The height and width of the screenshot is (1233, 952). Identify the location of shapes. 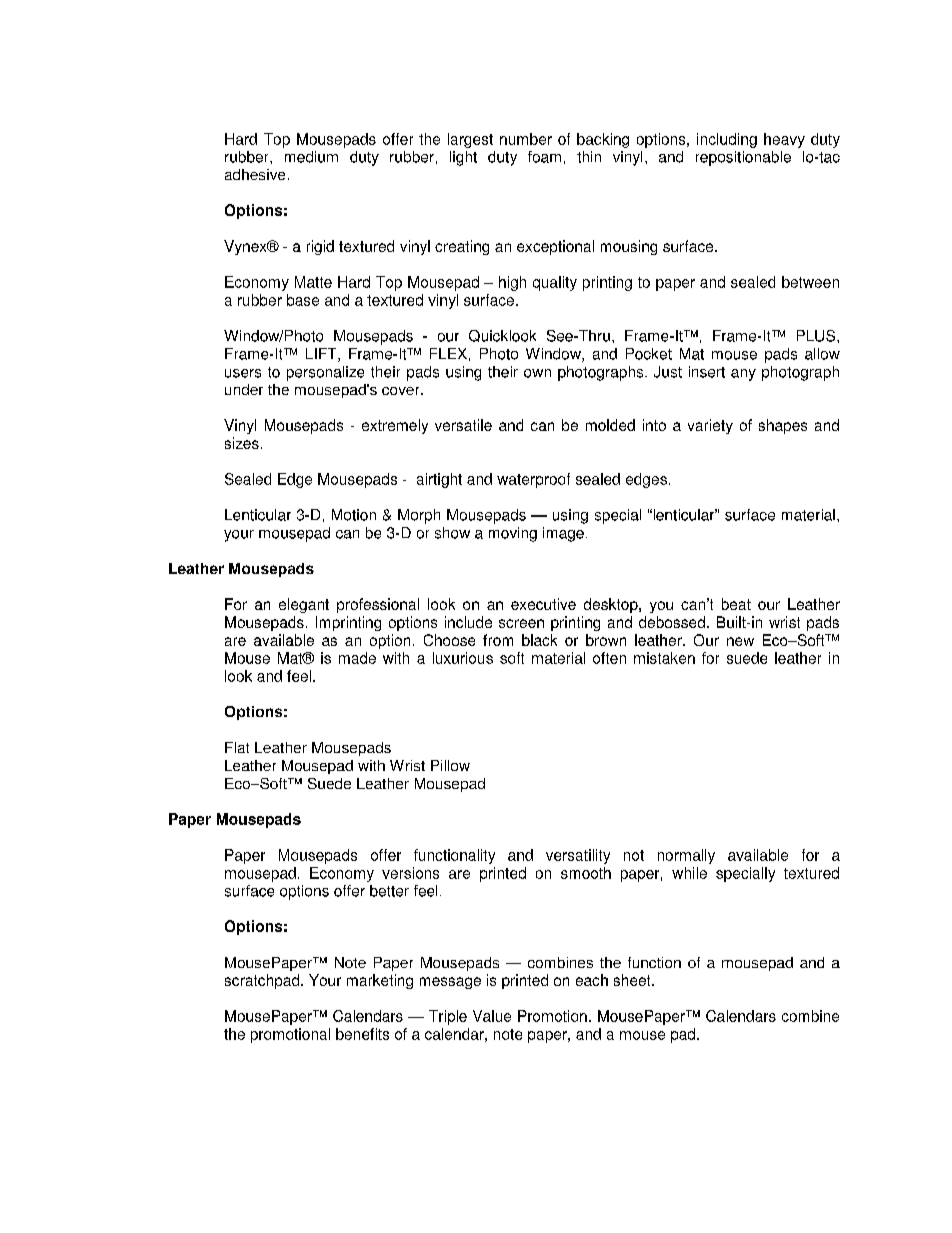
(783, 426).
